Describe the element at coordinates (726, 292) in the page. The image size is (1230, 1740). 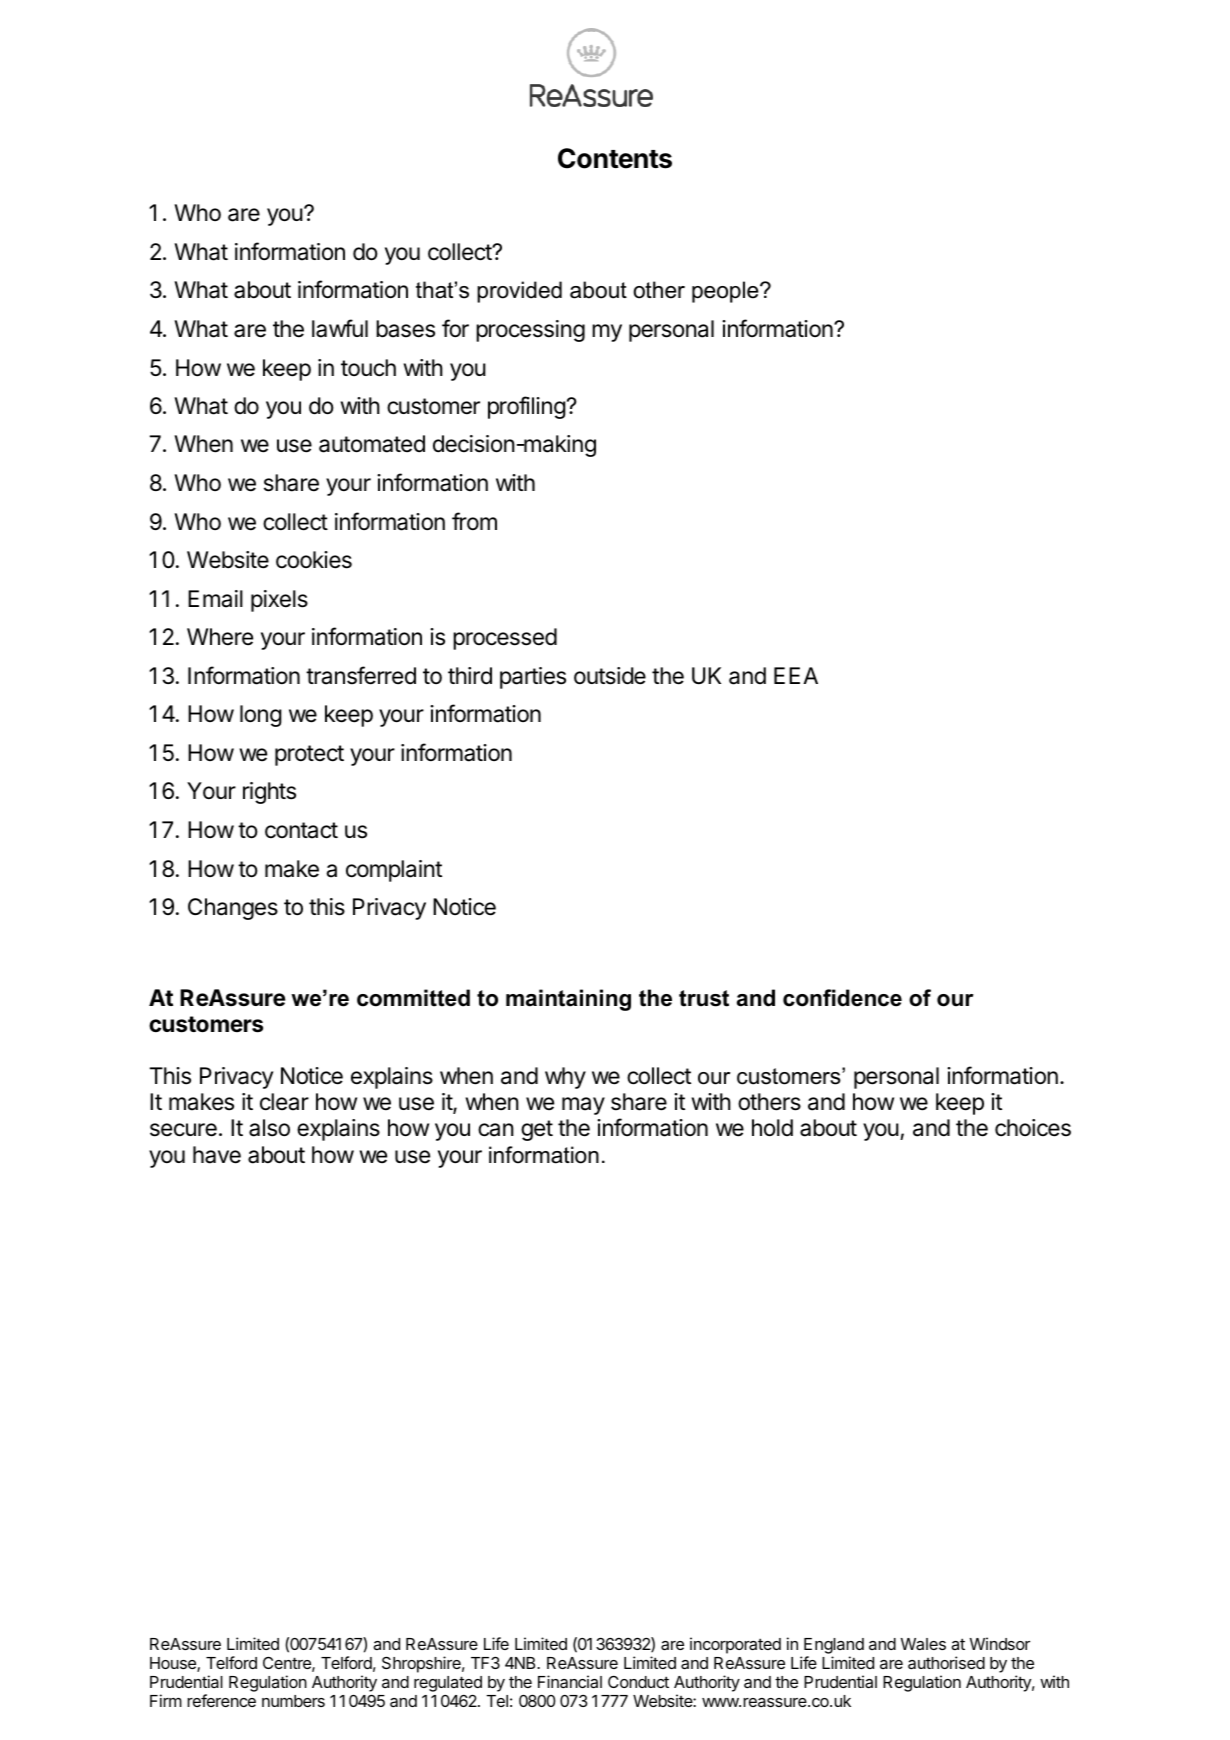
I see `people` at that location.
